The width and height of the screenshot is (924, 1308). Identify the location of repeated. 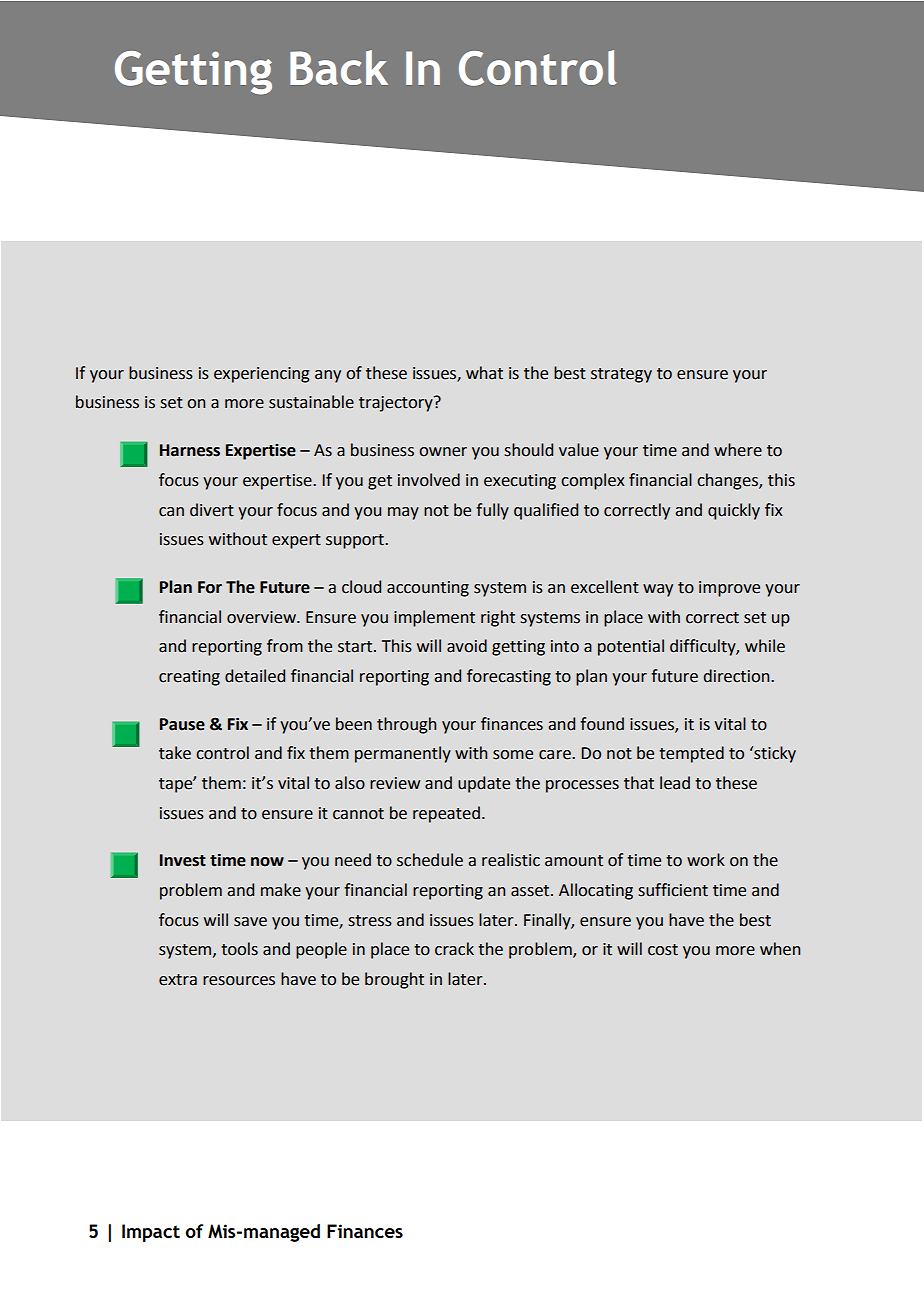
(446, 814).
